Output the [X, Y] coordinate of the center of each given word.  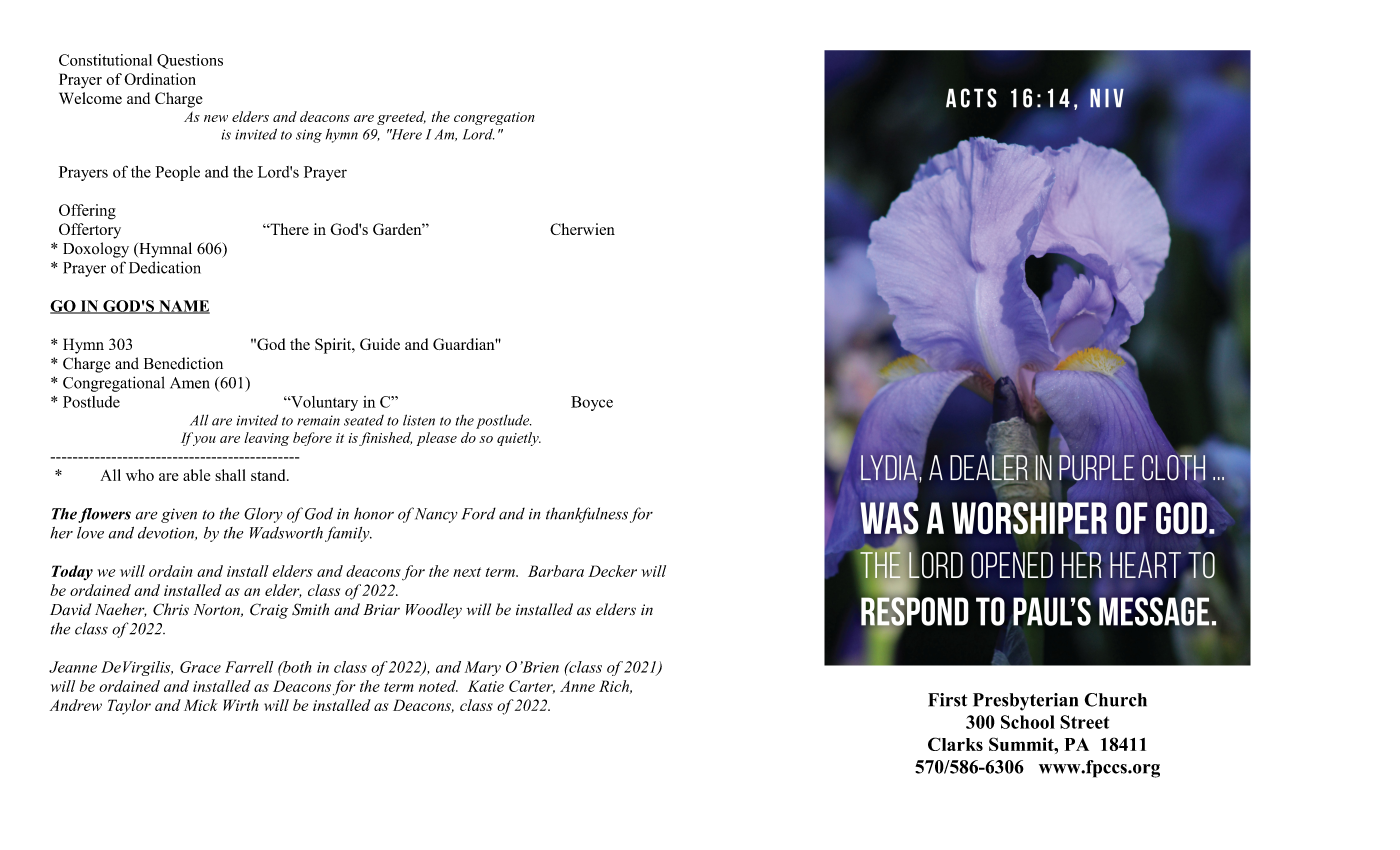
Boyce [592, 403]
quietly [519, 439]
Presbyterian [1025, 702]
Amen [190, 383]
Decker [612, 571]
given [179, 515]
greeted [401, 118]
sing [309, 136]
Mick [201, 705]
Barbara [556, 571]
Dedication [165, 267]
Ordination [160, 79]
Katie [486, 686]
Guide [380, 344]
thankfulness [587, 515]
